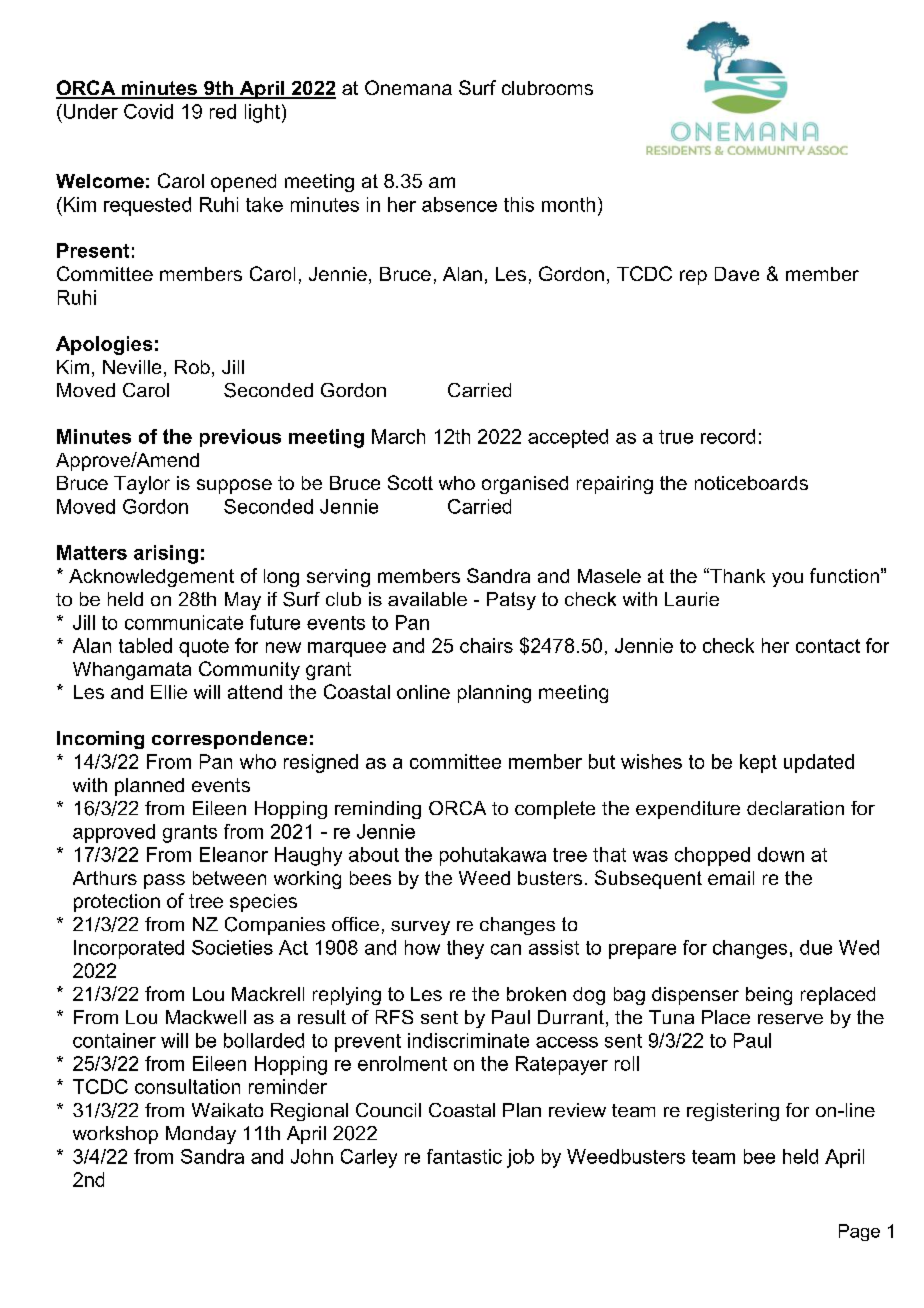  I want to click on absence, so click(459, 204).
